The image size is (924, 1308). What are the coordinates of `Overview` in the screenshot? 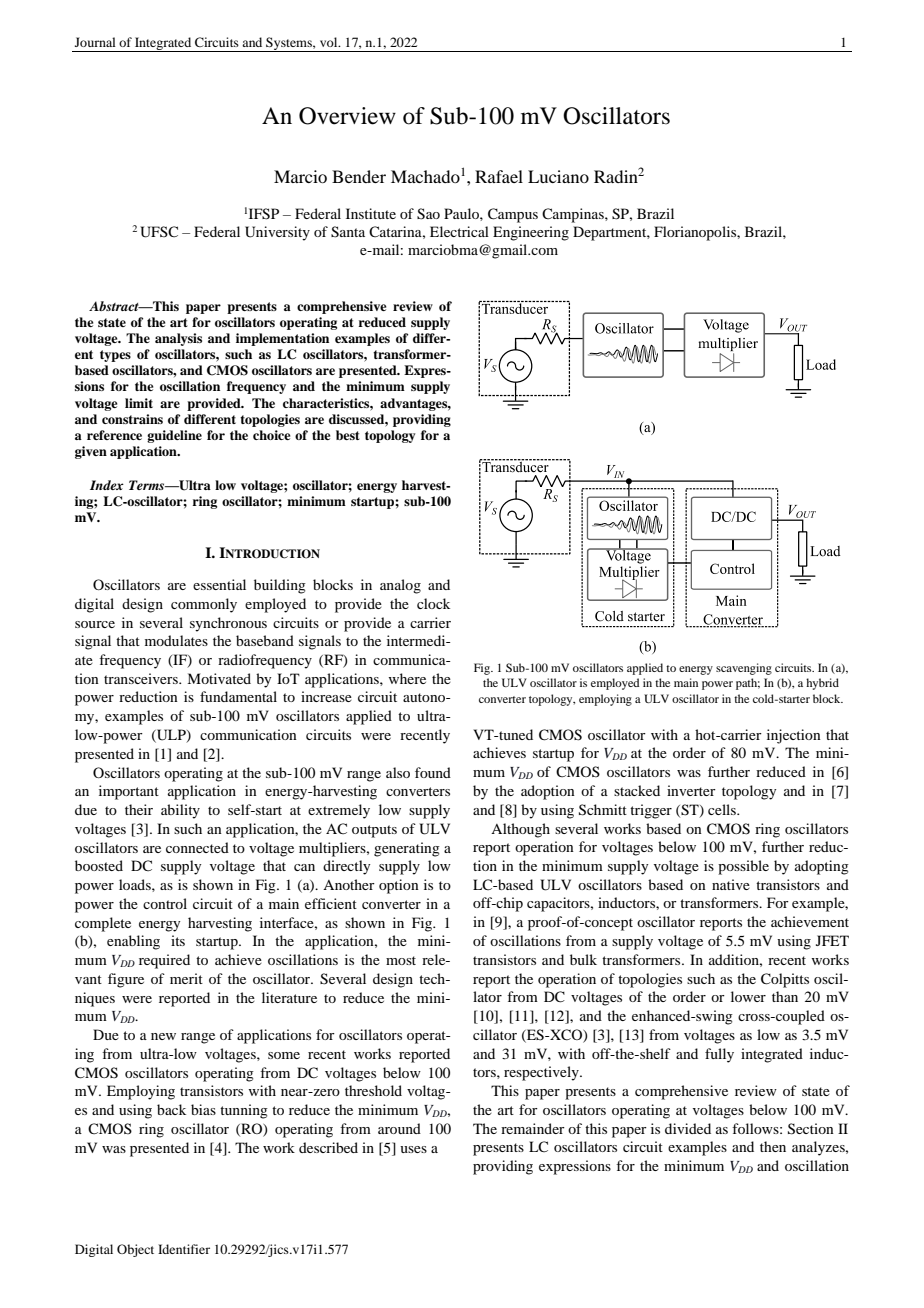 It's located at (347, 116).
